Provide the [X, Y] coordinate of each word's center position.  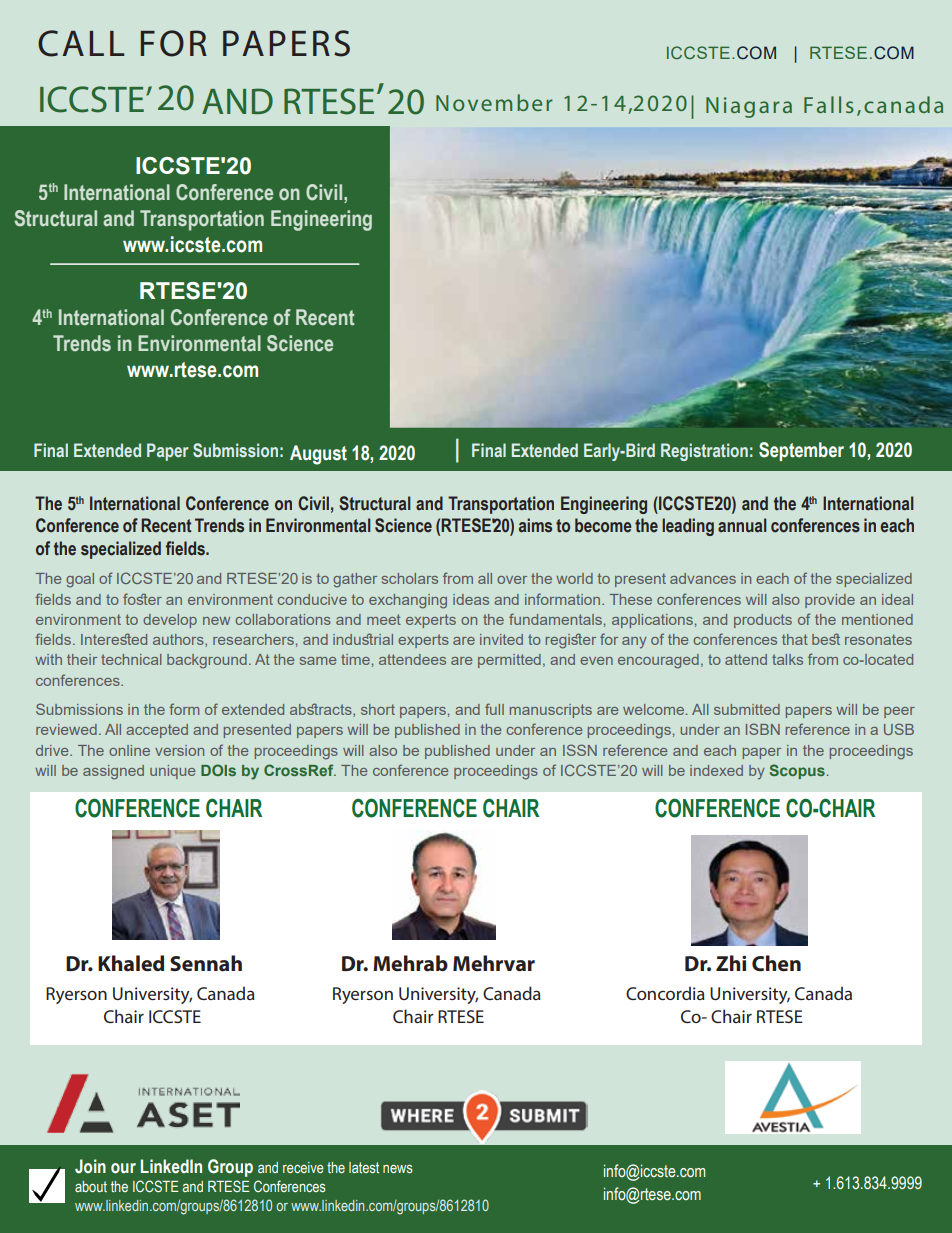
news [398, 1169]
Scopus [797, 771]
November [494, 102]
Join [90, 1166]
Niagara [749, 107]
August [318, 455]
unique [172, 772]
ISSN [580, 750]
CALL [81, 43]
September [801, 451]
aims [535, 525]
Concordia [665, 993]
